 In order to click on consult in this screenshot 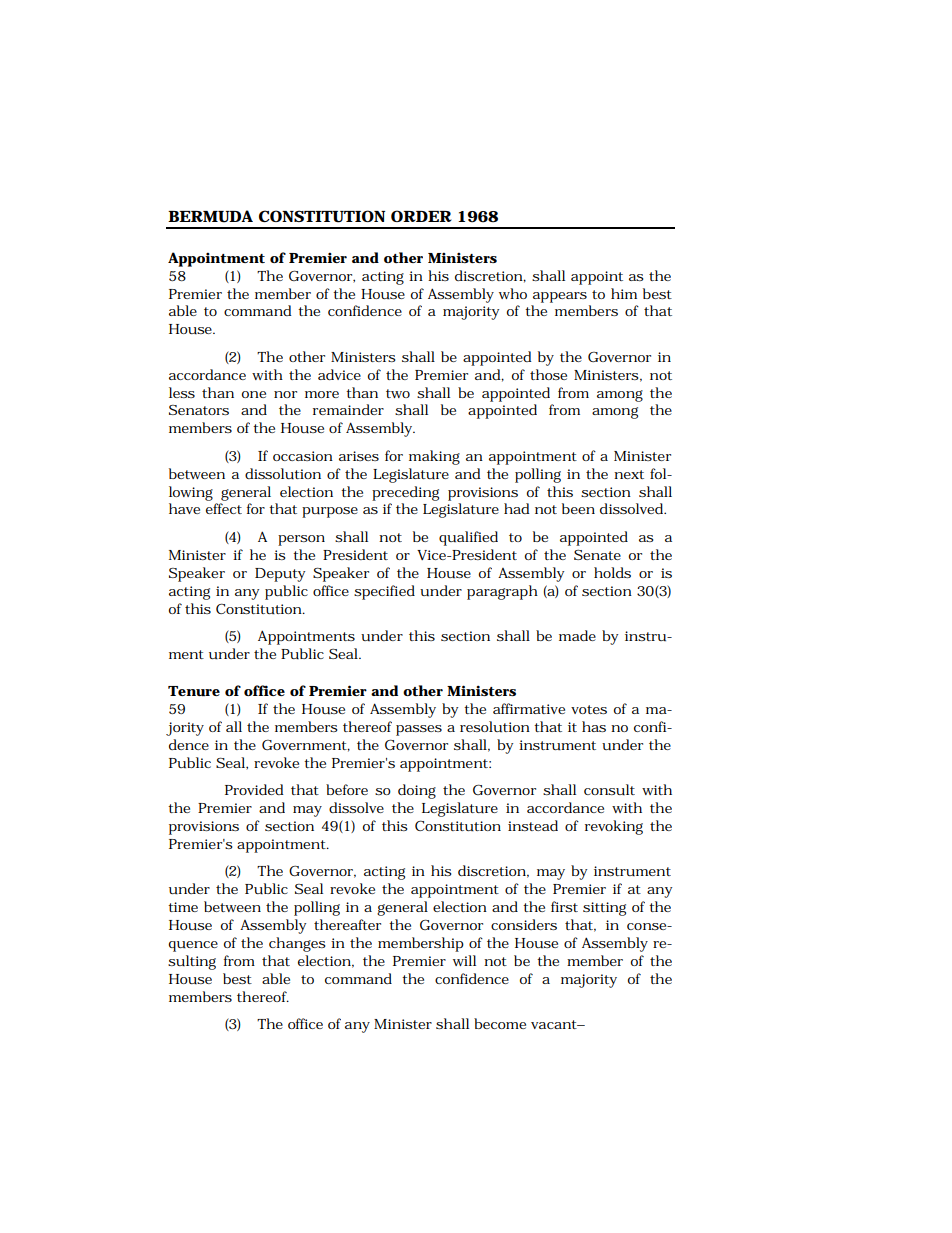, I will do `click(609, 790)`.
